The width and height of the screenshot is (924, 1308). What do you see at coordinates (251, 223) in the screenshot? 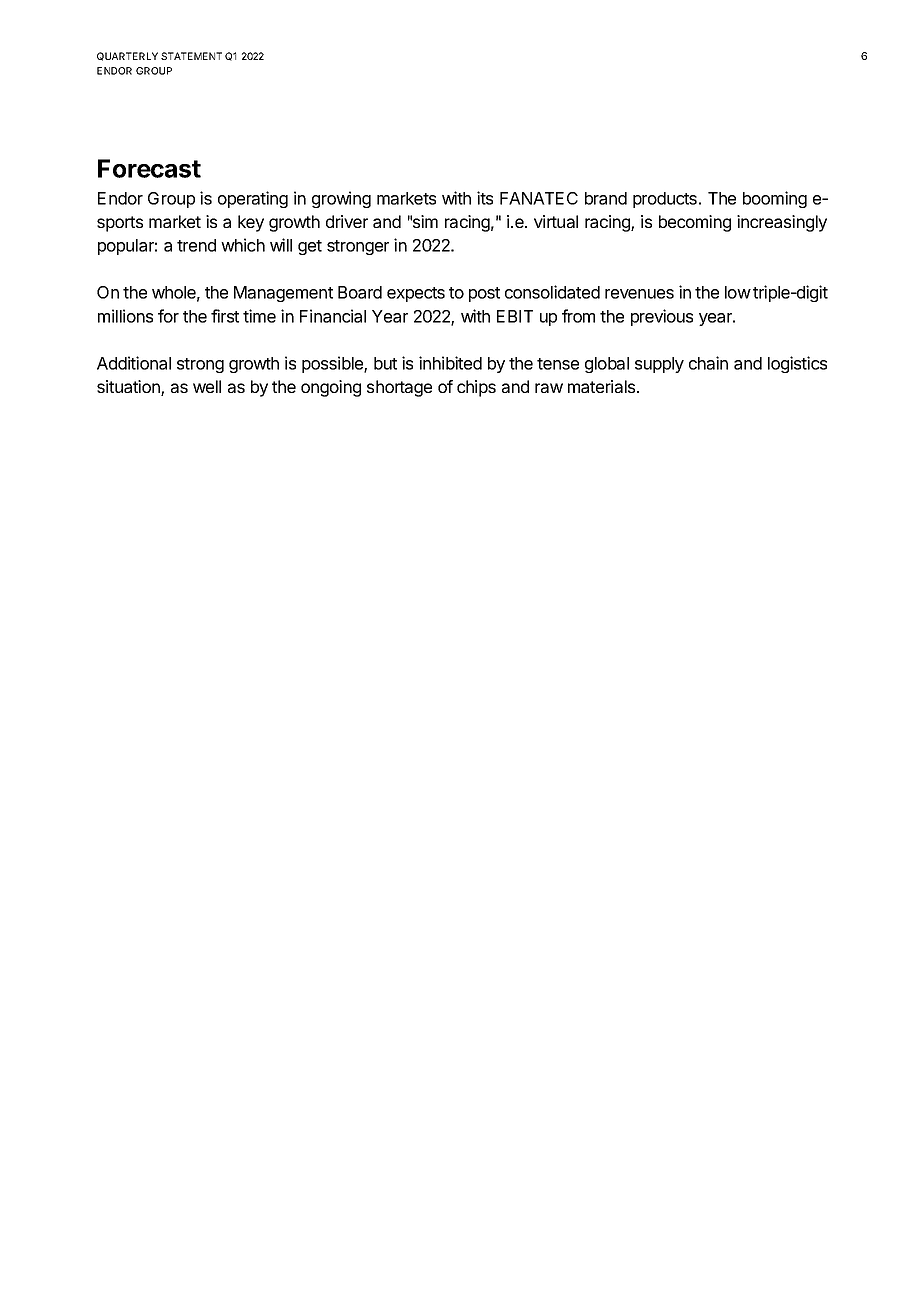
I see `key` at bounding box center [251, 223].
